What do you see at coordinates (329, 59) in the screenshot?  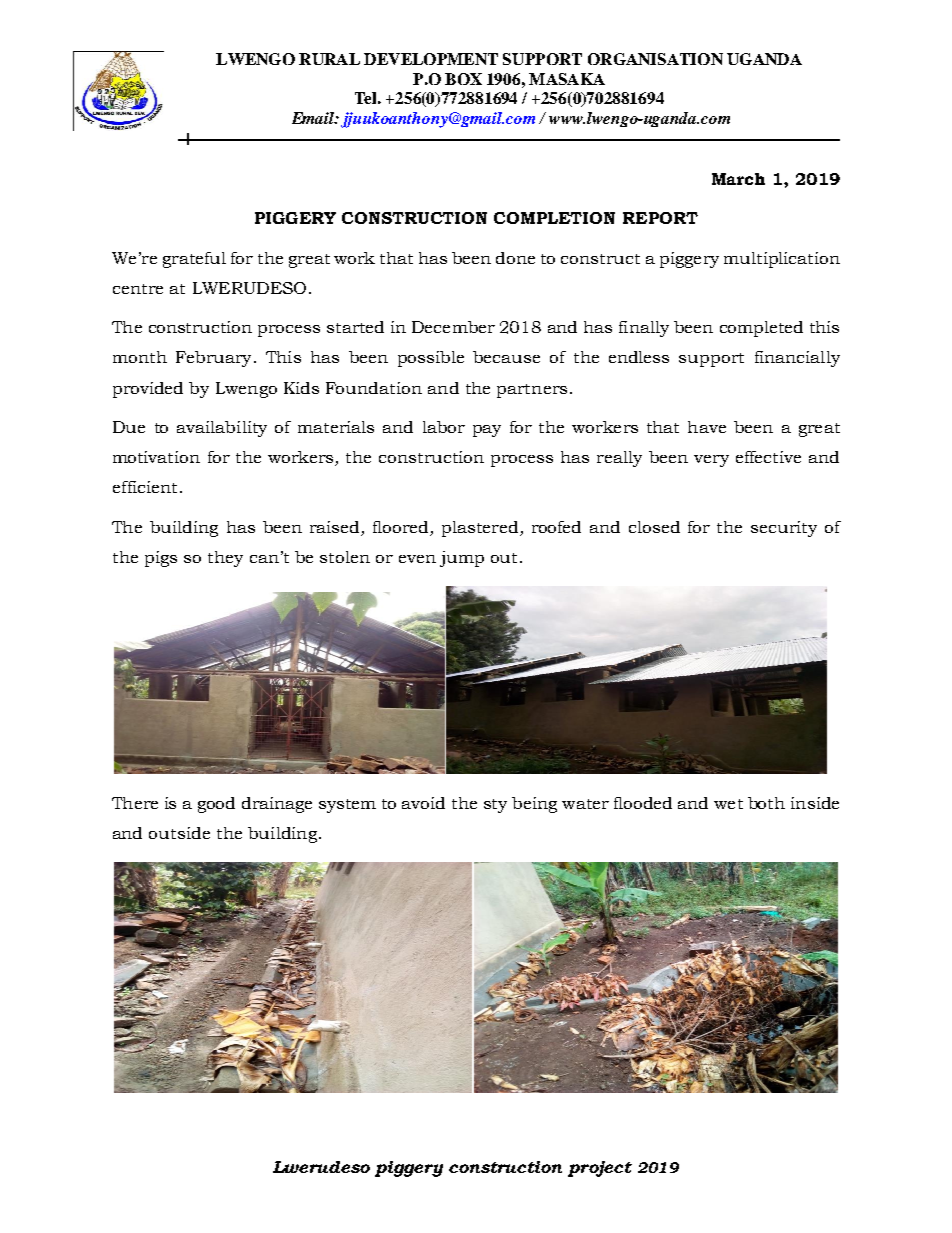 I see `RURAL` at bounding box center [329, 59].
